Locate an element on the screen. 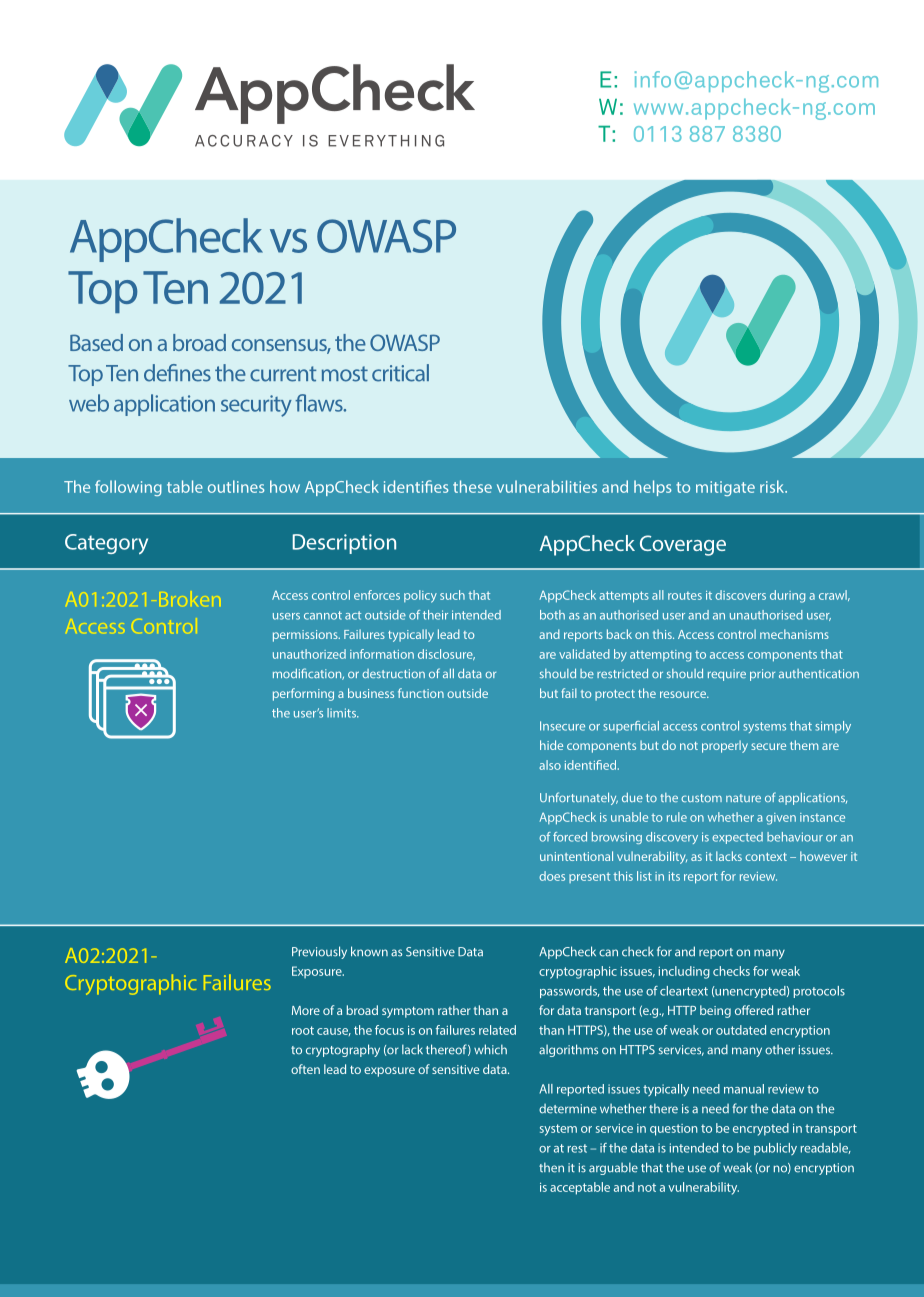  determine is located at coordinates (568, 1109).
